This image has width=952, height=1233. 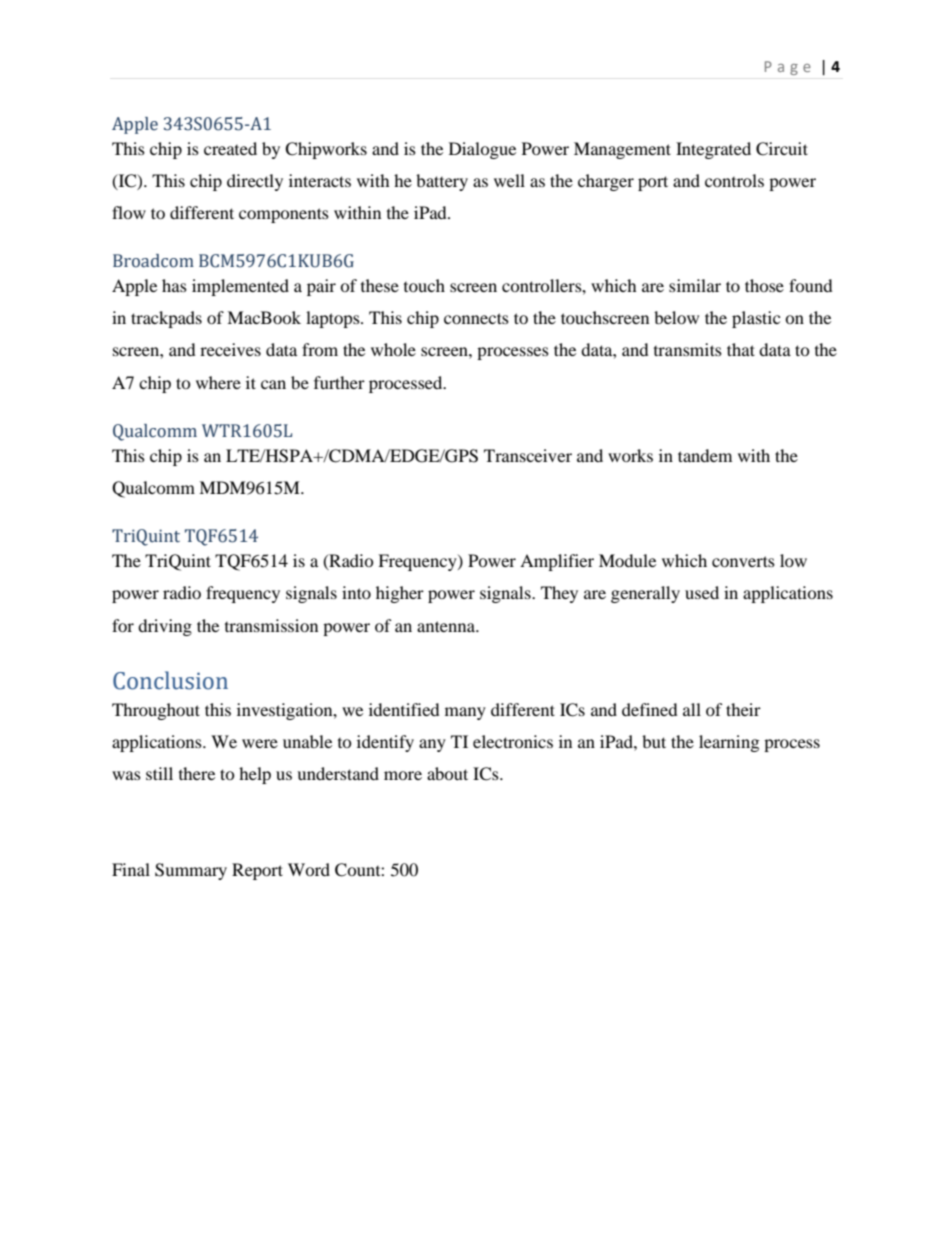 What do you see at coordinates (741, 349) in the image?
I see `that` at bounding box center [741, 349].
